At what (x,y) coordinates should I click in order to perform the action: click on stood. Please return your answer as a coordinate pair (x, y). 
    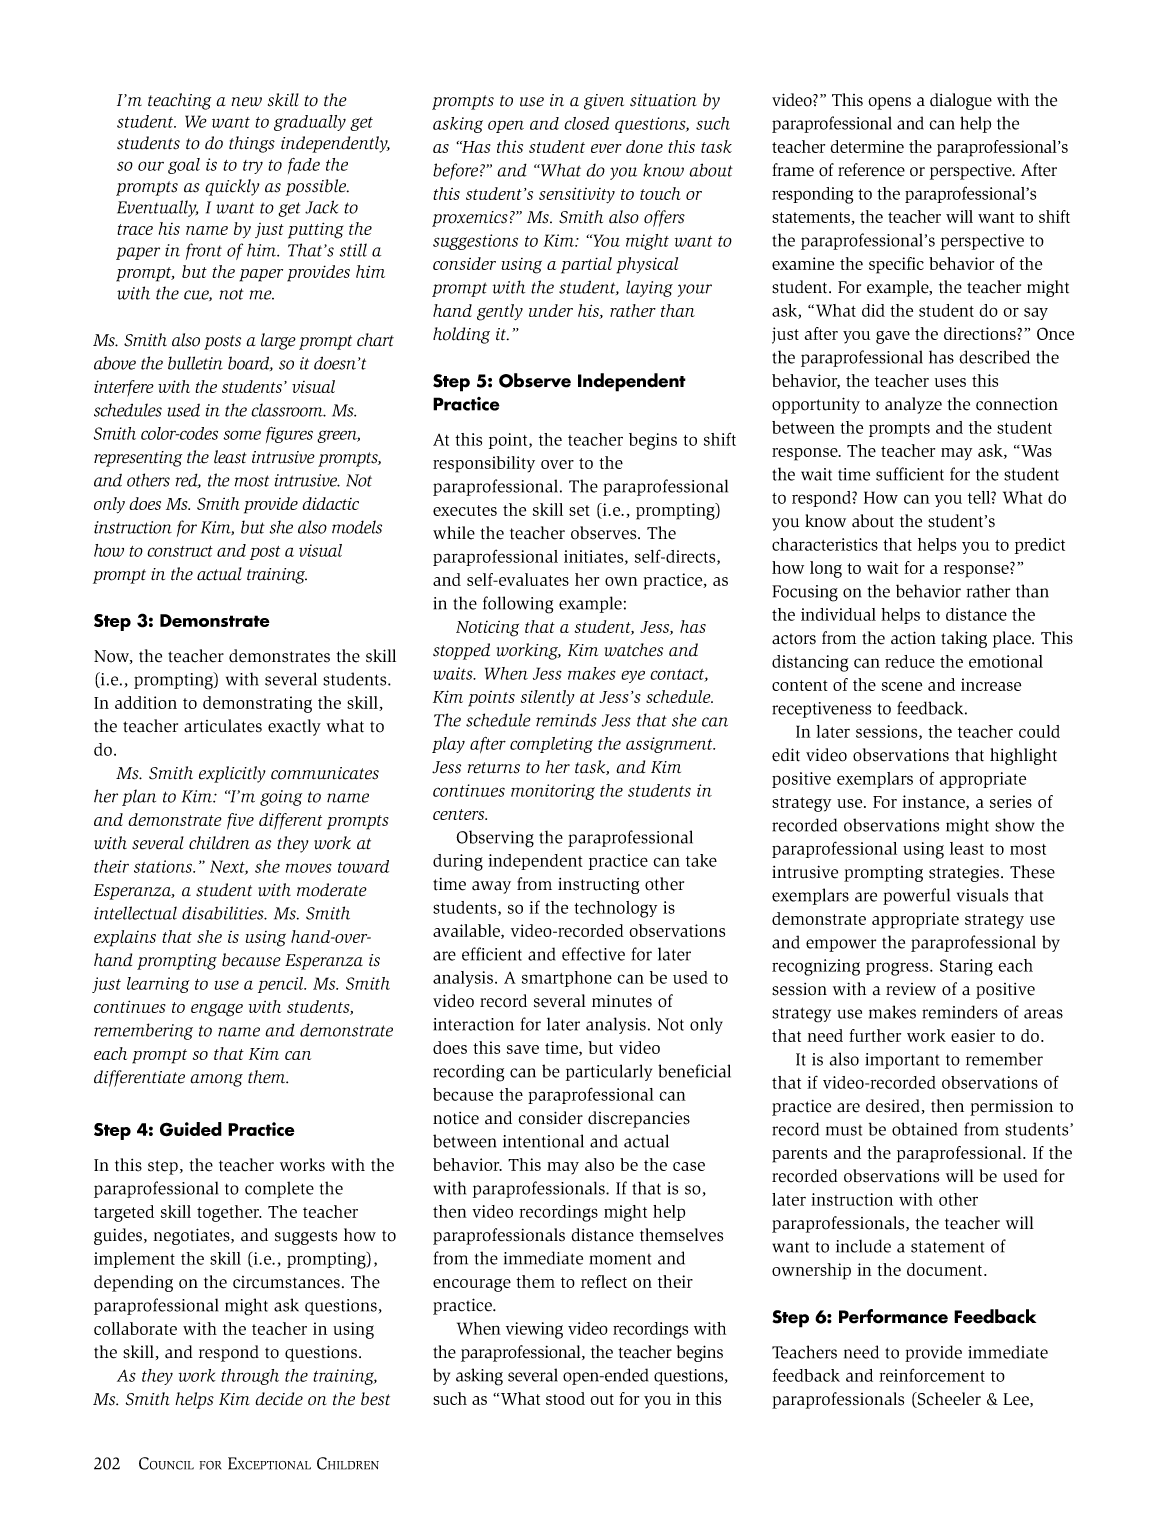
    Looking at the image, I should click on (565, 1398).
